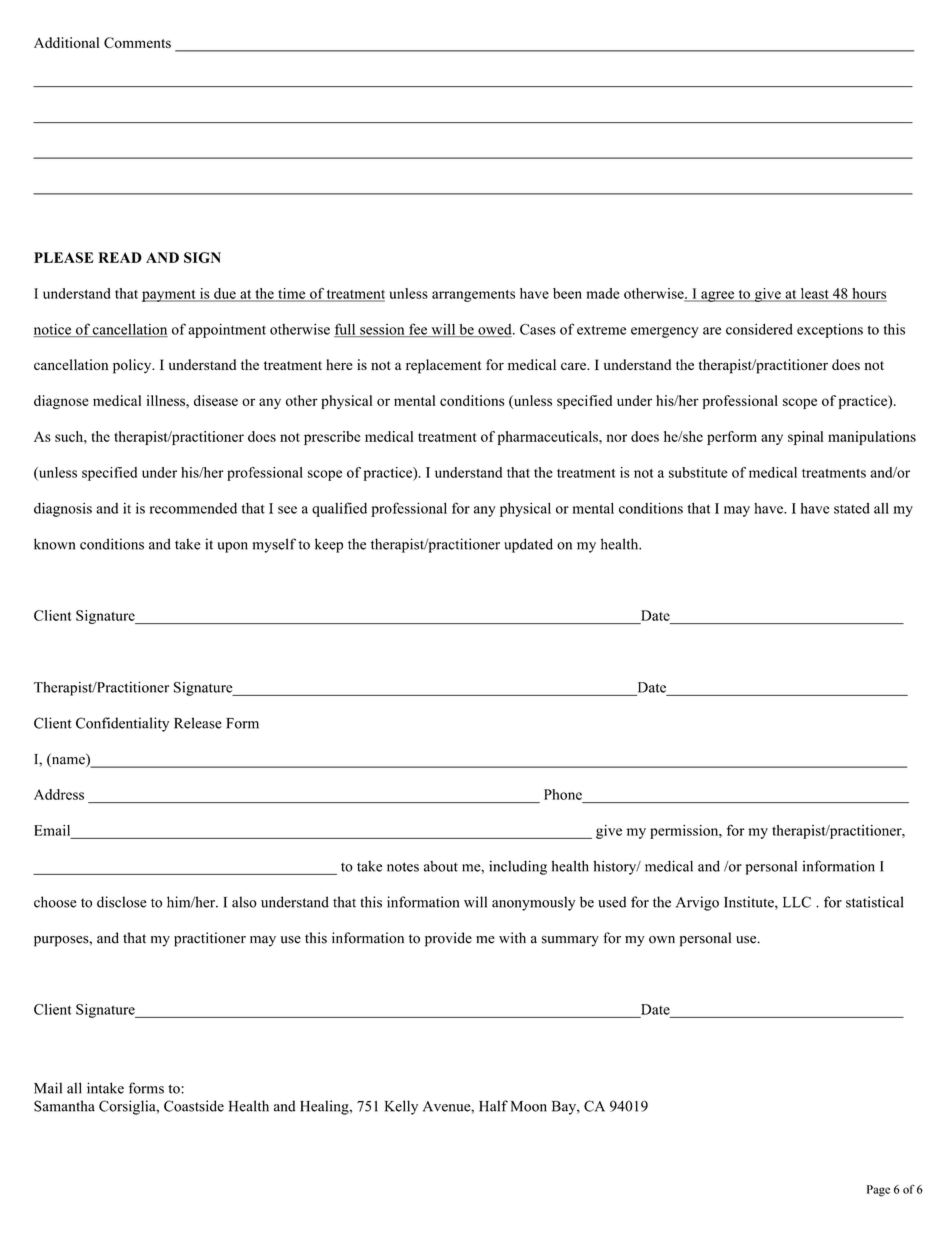 This screenshot has height=1233, width=952. Describe the element at coordinates (549, 438) in the screenshot. I see `pharmaceuticals` at that location.
